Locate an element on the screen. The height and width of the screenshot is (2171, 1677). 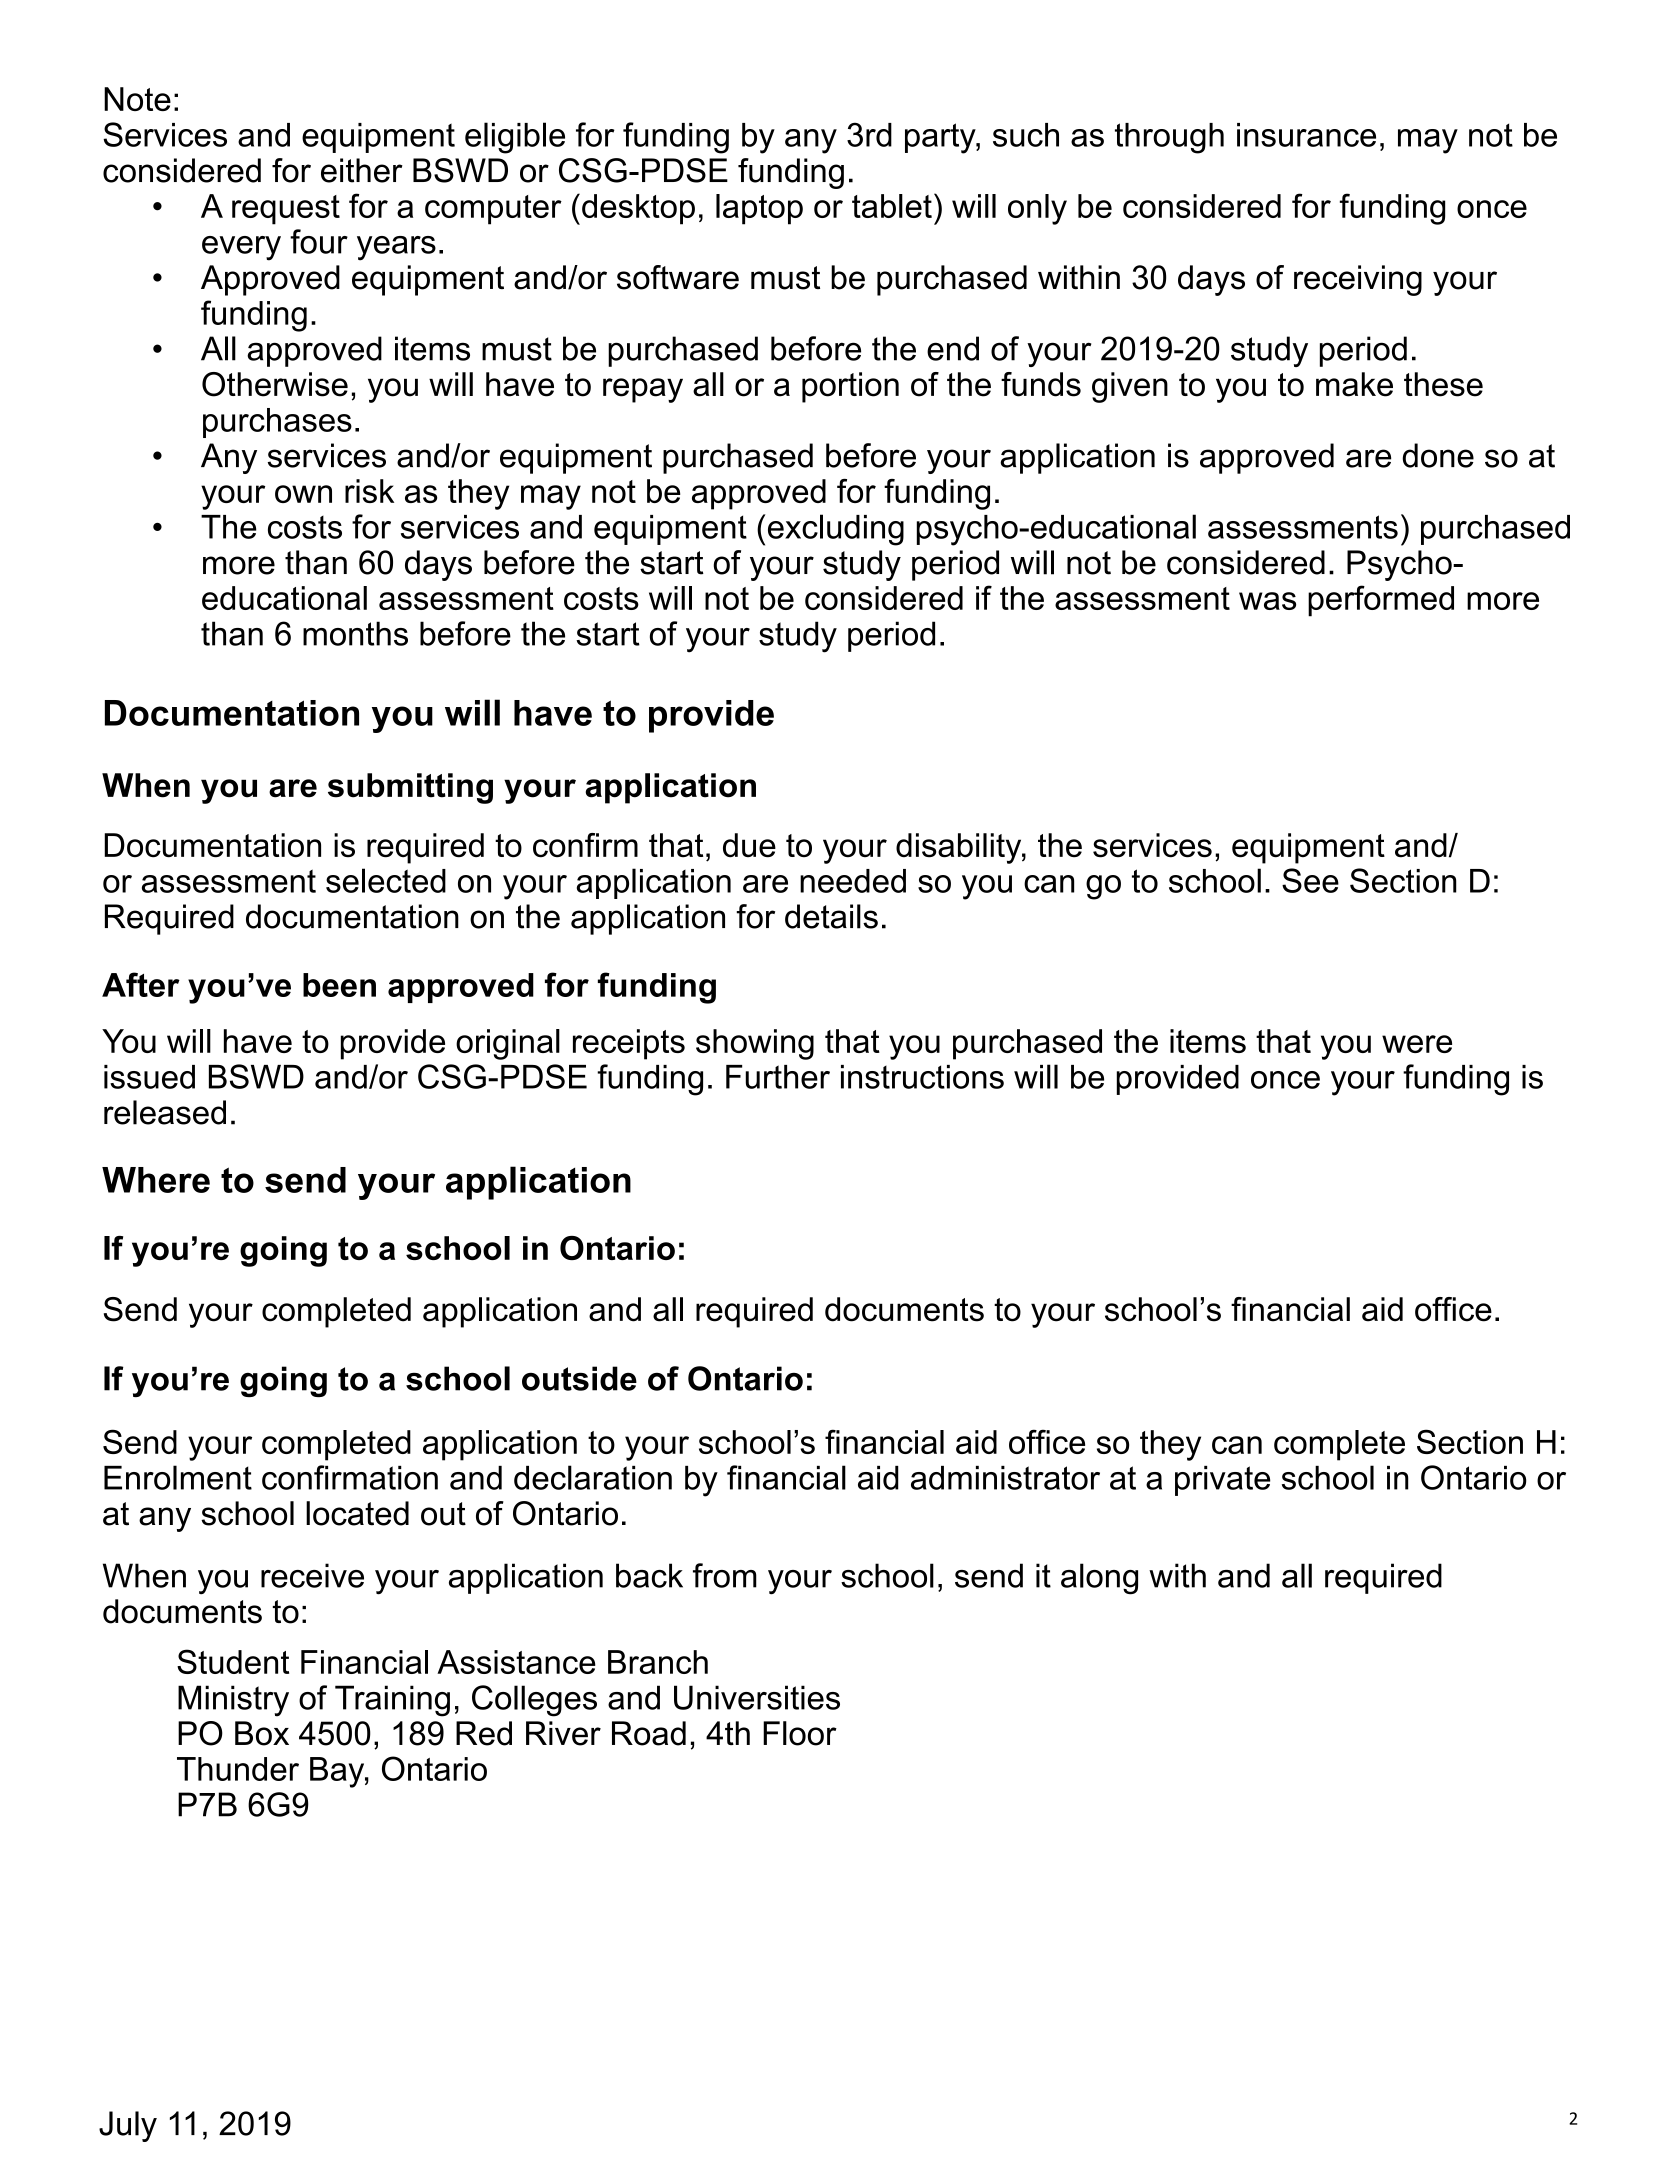
private is located at coordinates (1223, 1481).
